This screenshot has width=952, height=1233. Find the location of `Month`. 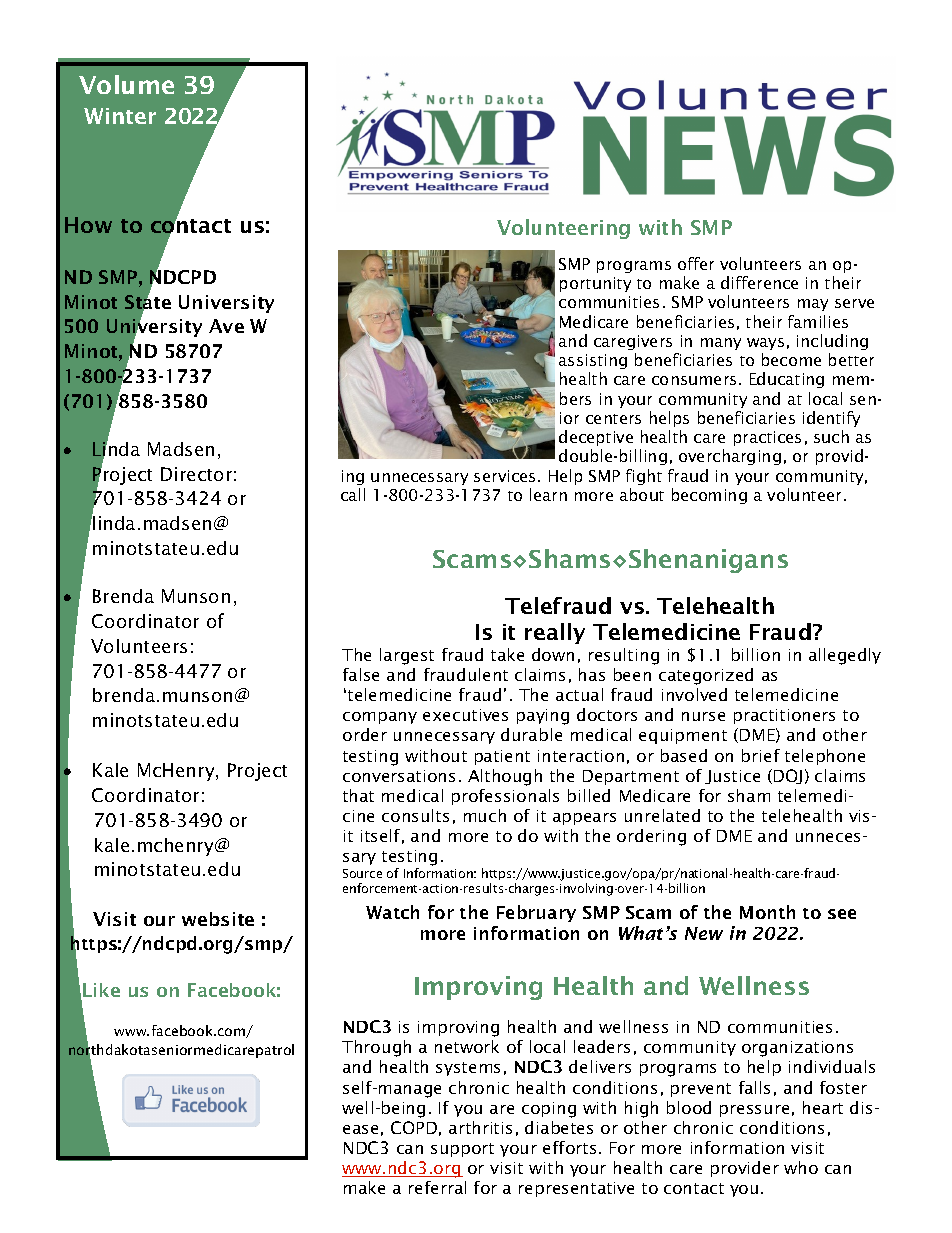

Month is located at coordinates (767, 912).
